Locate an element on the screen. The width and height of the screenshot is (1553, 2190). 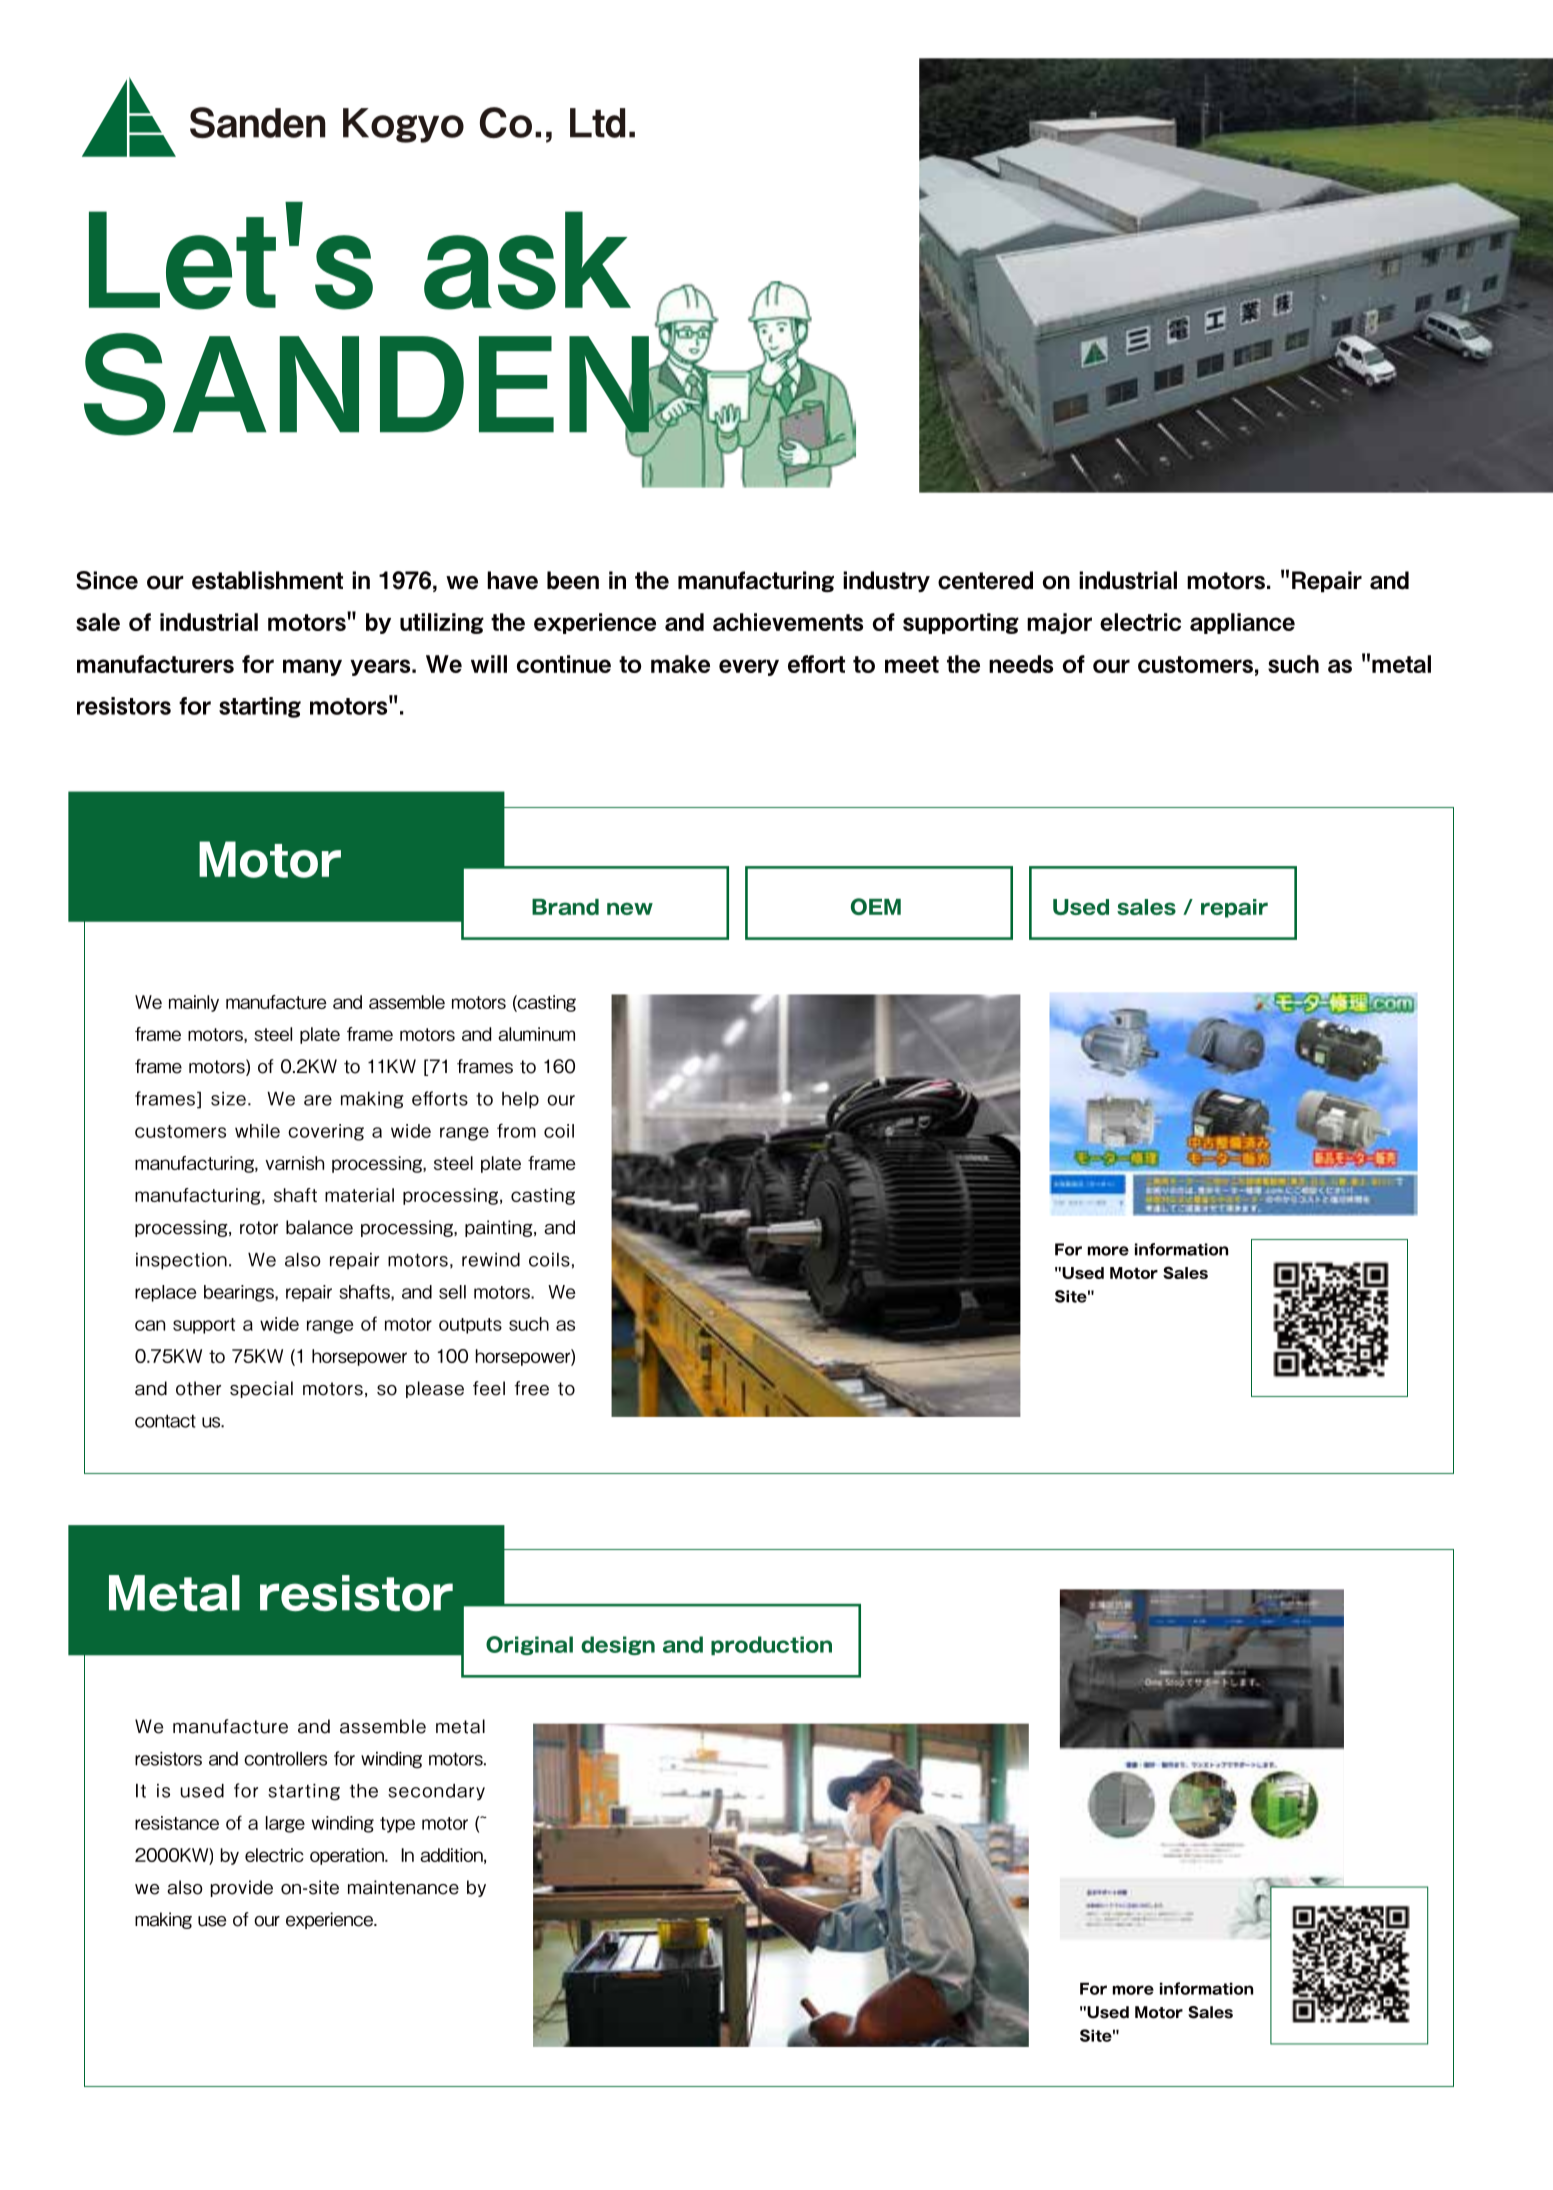
make is located at coordinates (680, 664).
